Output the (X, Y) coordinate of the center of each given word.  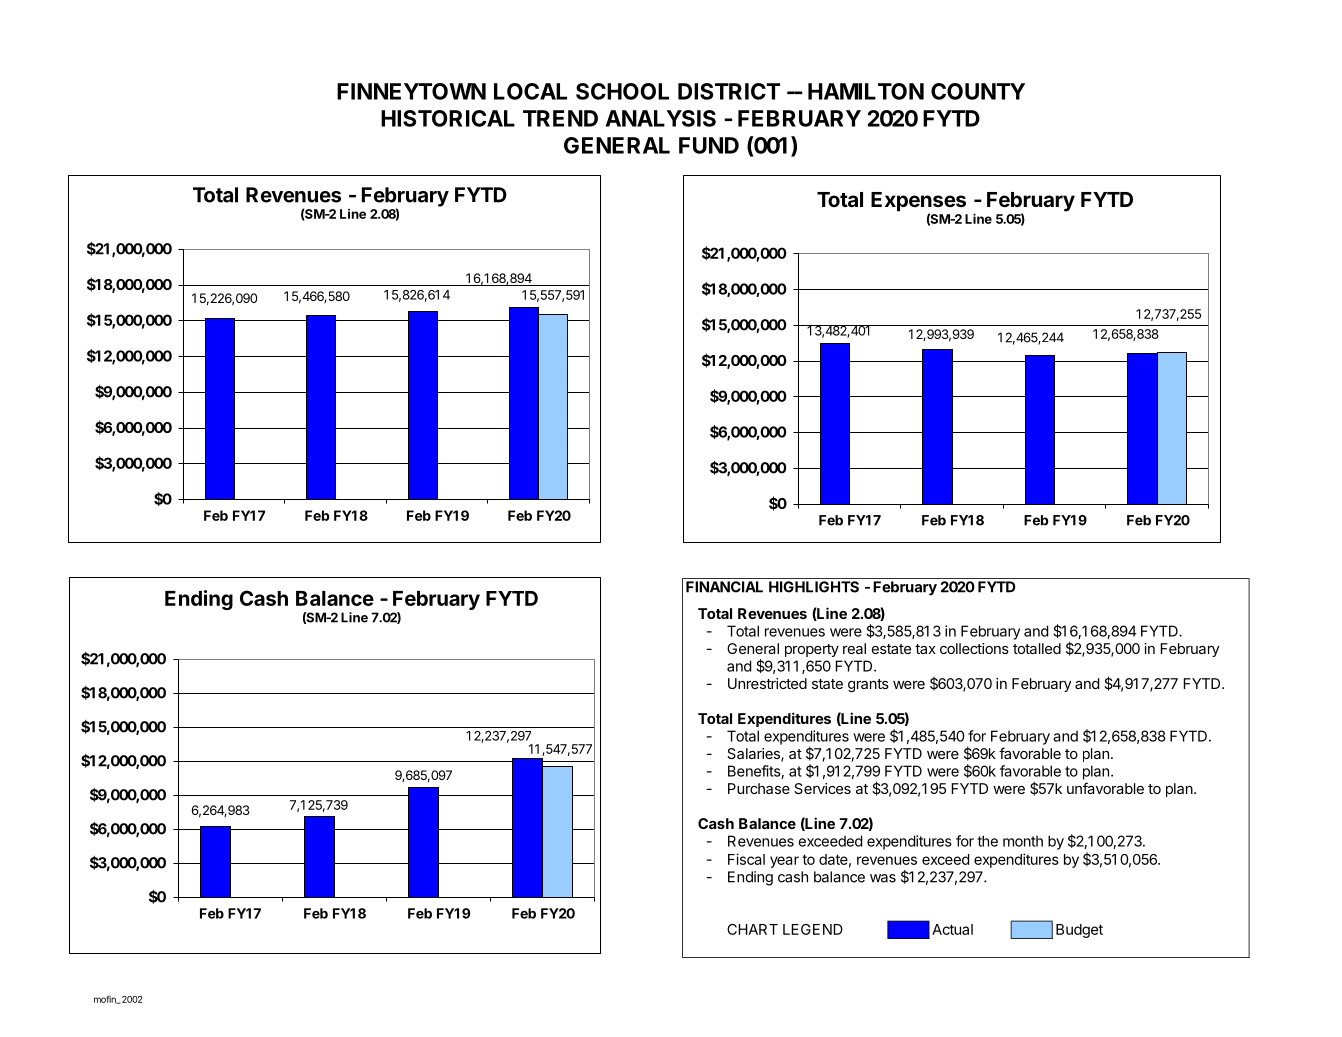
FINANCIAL (724, 587)
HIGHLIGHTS (814, 587)
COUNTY (978, 91)
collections (974, 648)
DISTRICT (729, 91)
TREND (560, 118)
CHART (752, 929)
